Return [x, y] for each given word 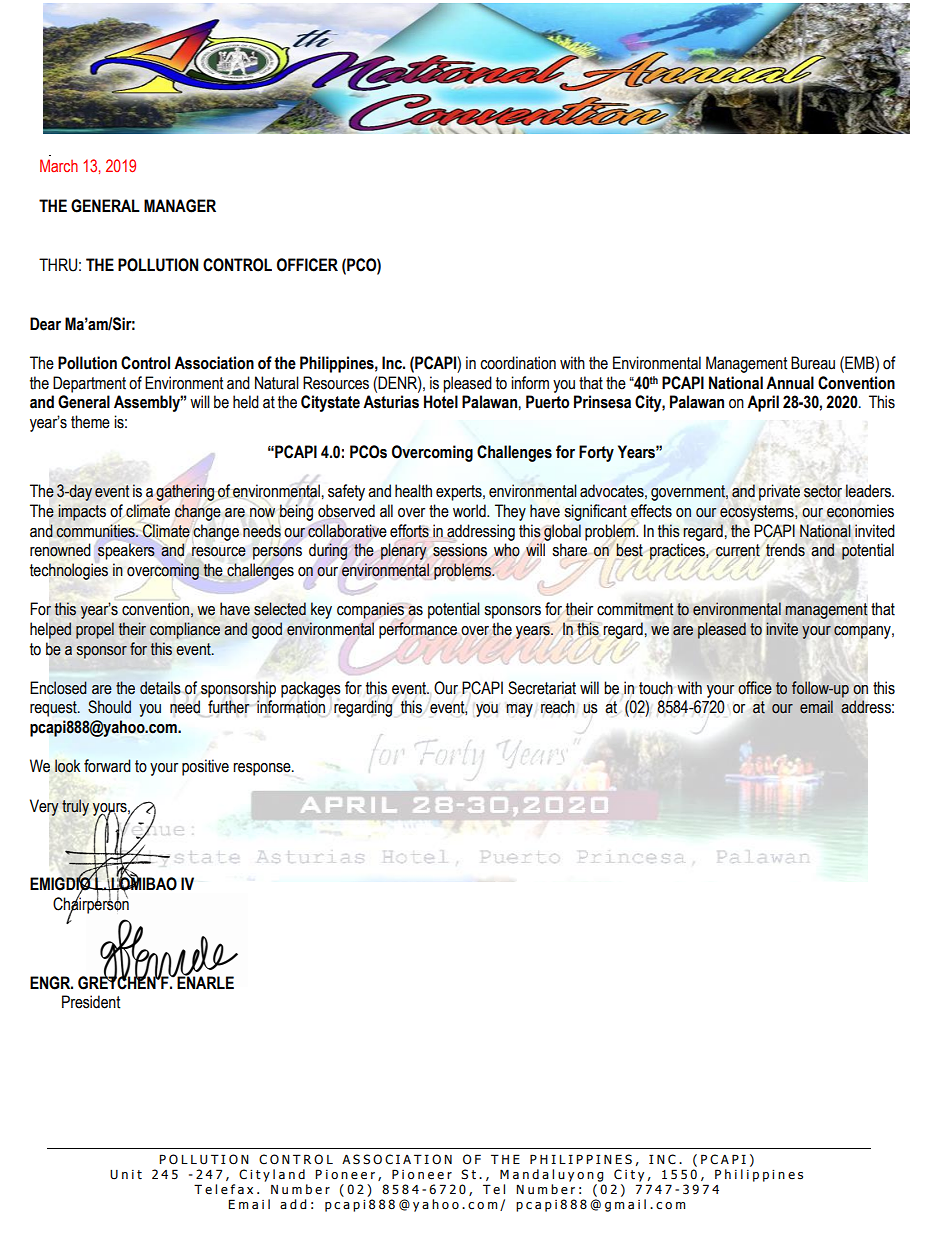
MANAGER [180, 206]
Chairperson [91, 905]
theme [90, 422]
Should [109, 707]
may [519, 710]
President [91, 1002]
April [763, 403]
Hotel [441, 402]
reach [558, 707]
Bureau [813, 363]
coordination [518, 363]
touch [656, 688]
